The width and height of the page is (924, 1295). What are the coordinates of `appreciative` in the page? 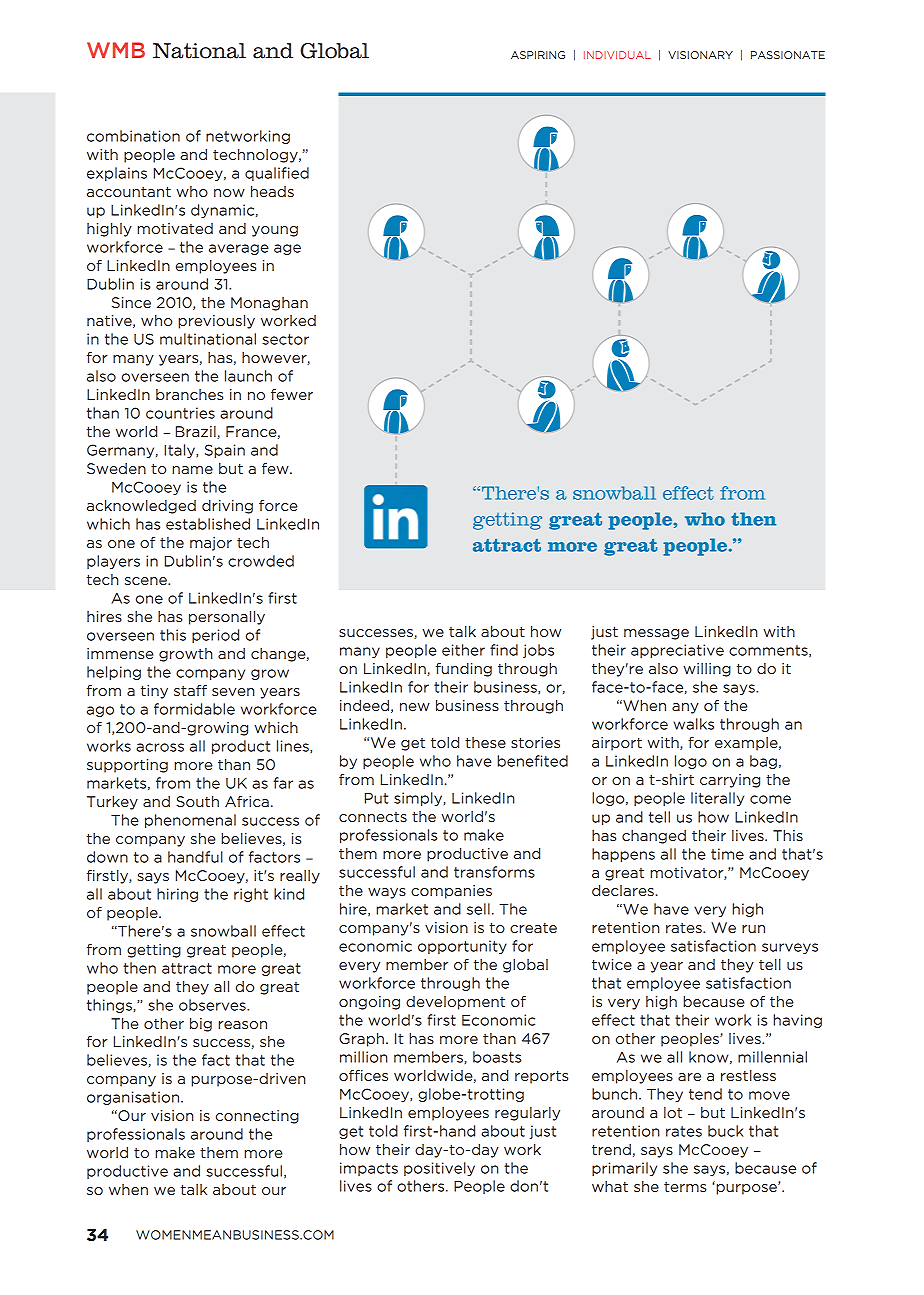 It's located at (677, 651).
